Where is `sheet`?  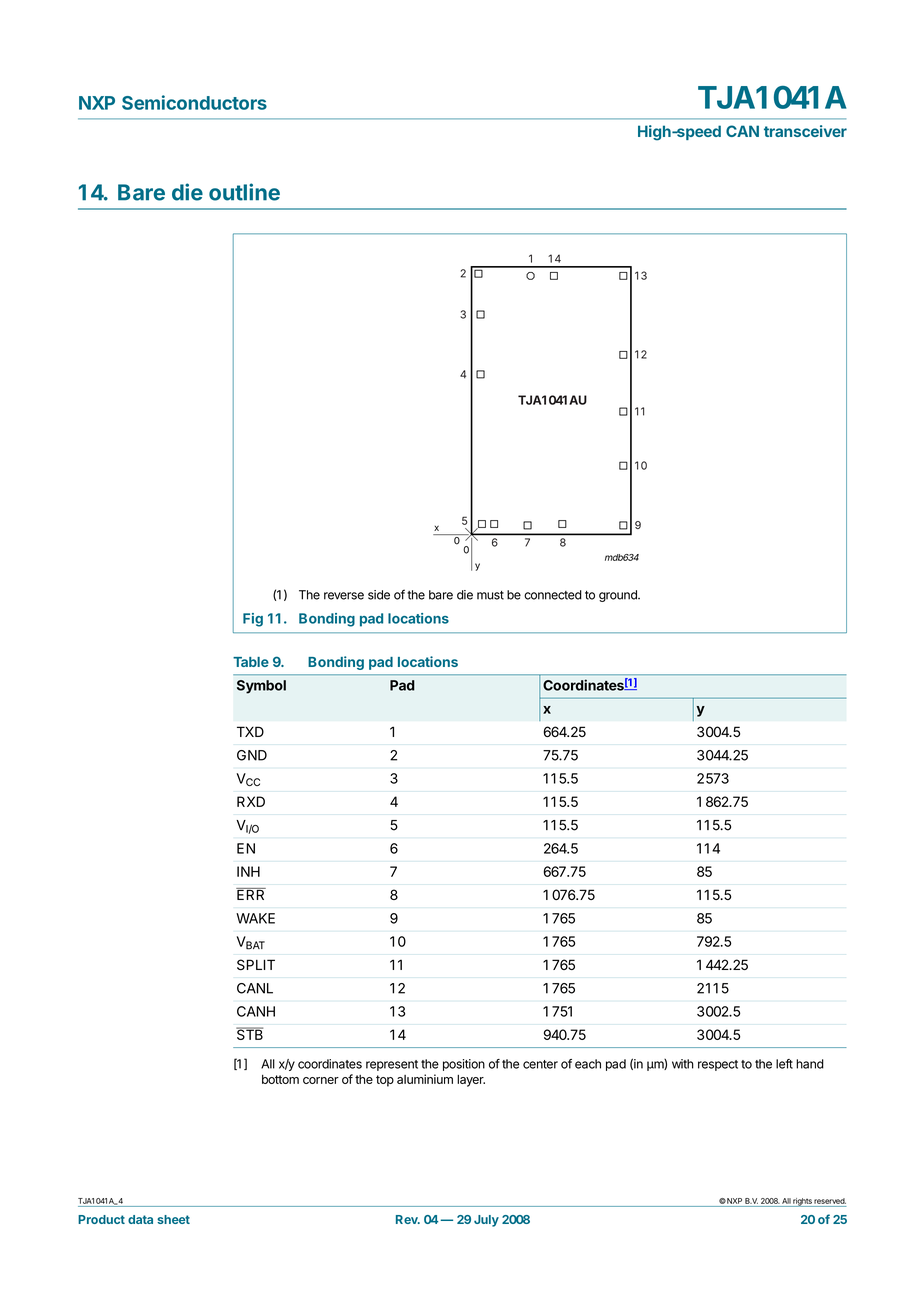
sheet is located at coordinates (173, 1219).
